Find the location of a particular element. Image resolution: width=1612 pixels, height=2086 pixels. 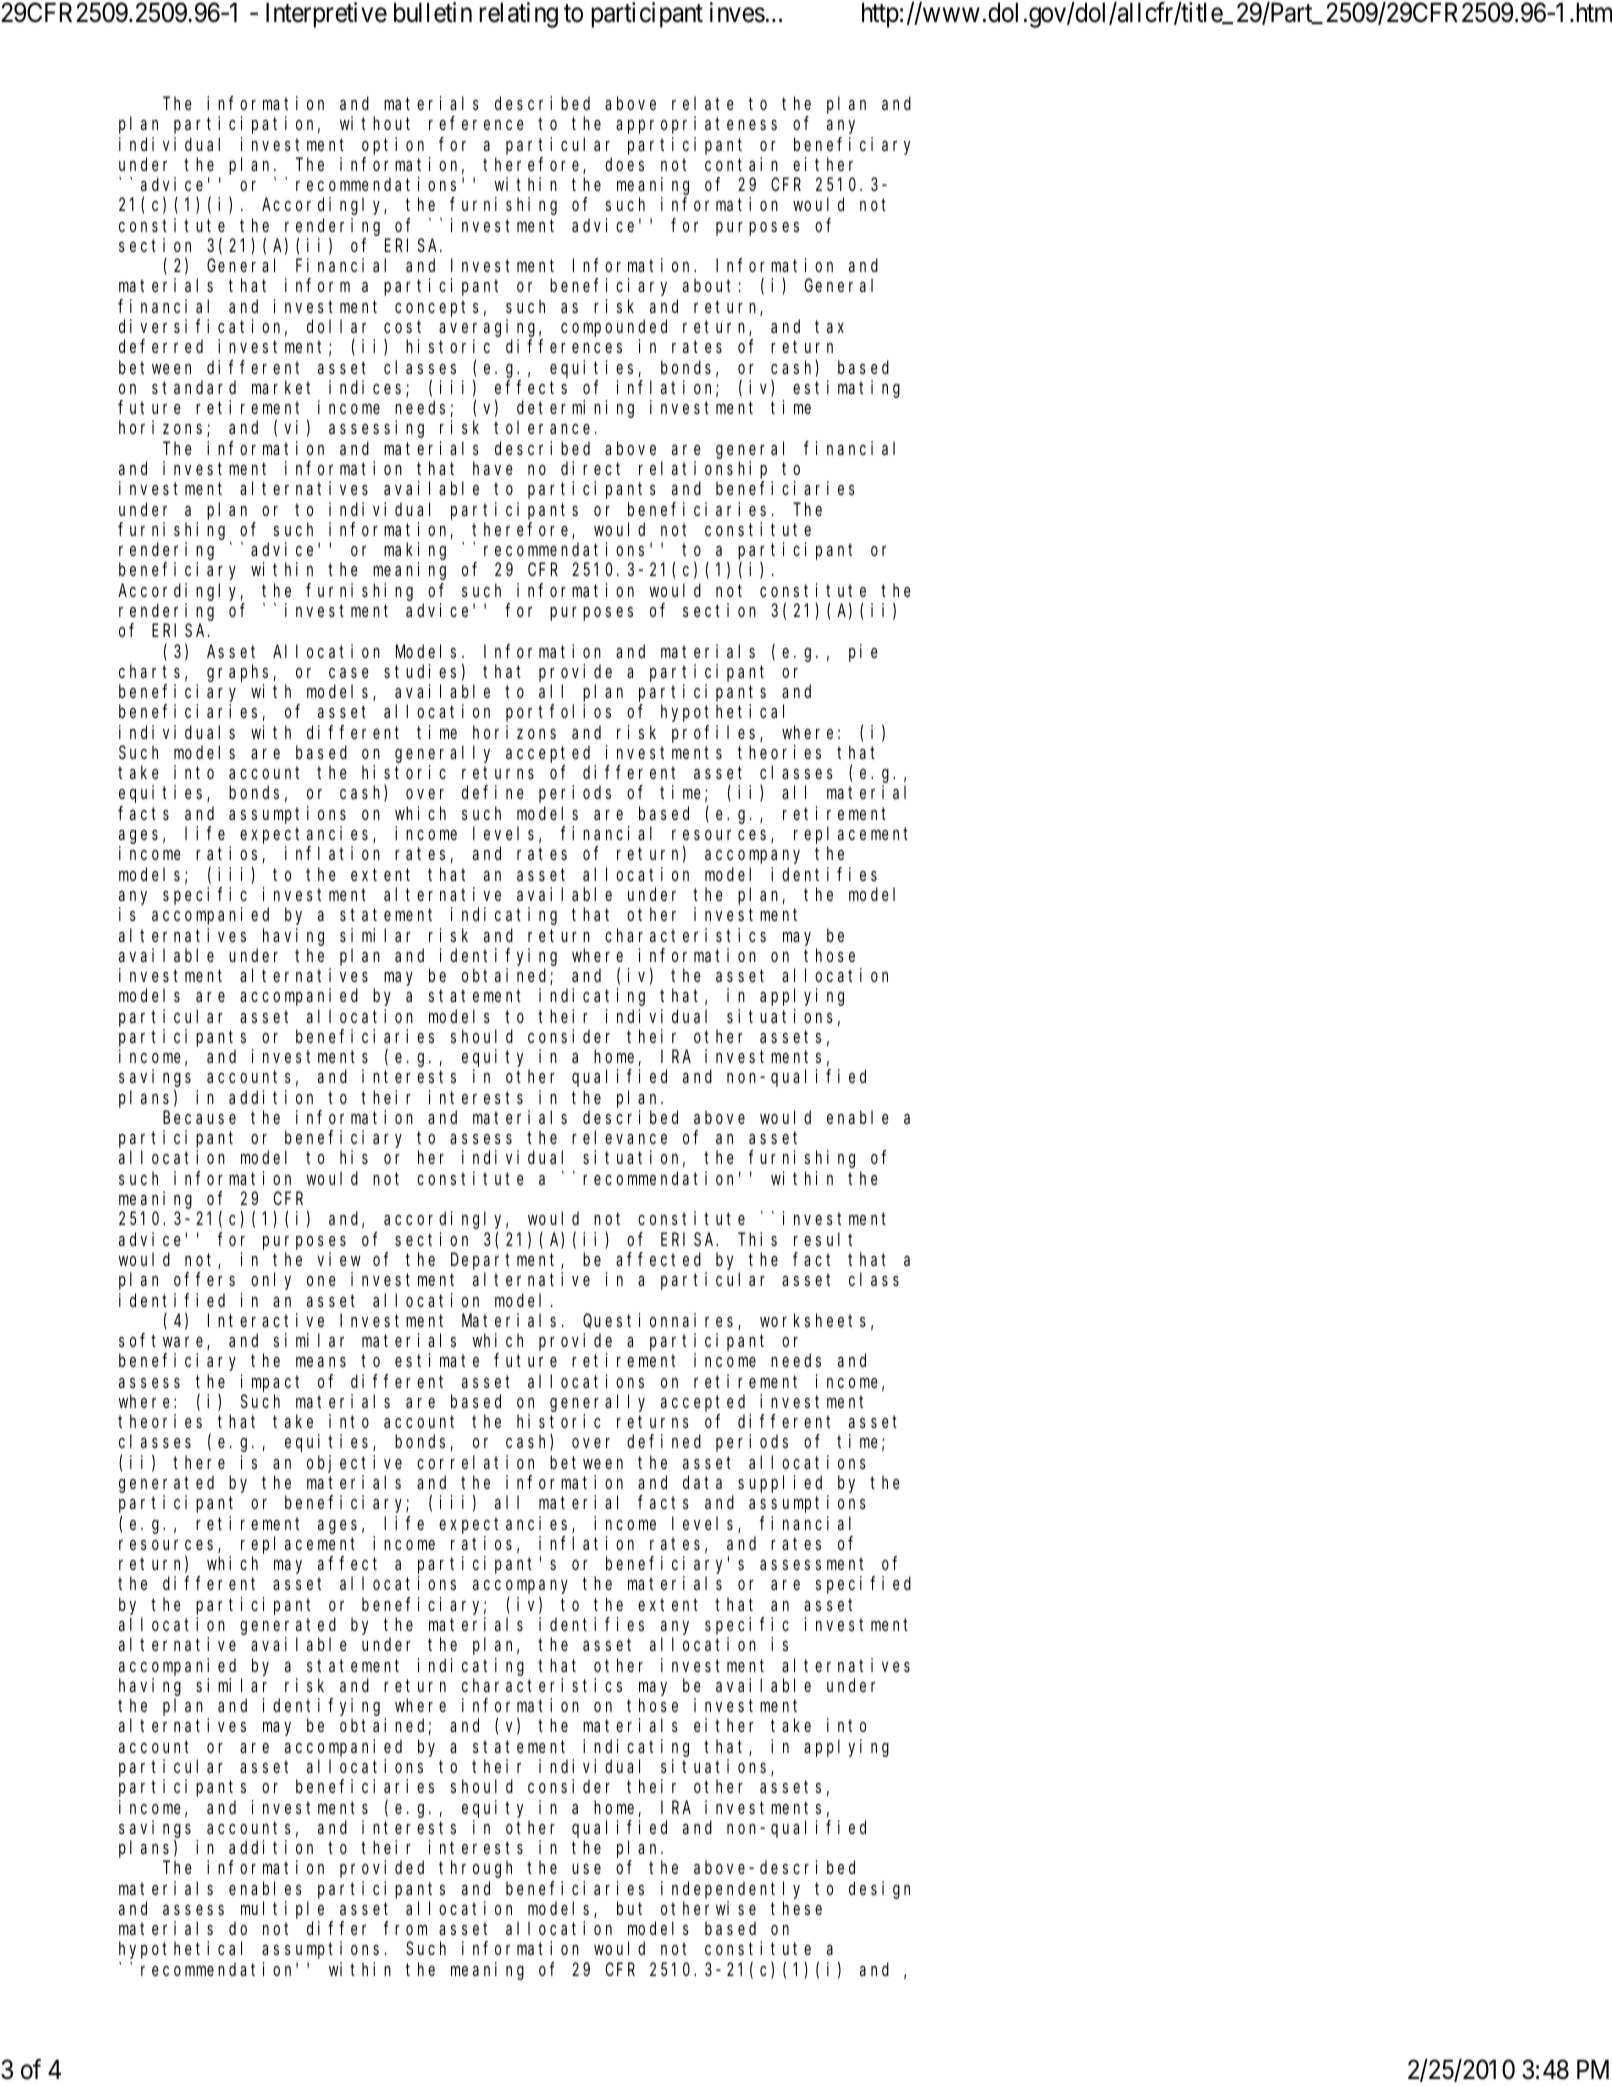

relationship is located at coordinates (703, 470).
